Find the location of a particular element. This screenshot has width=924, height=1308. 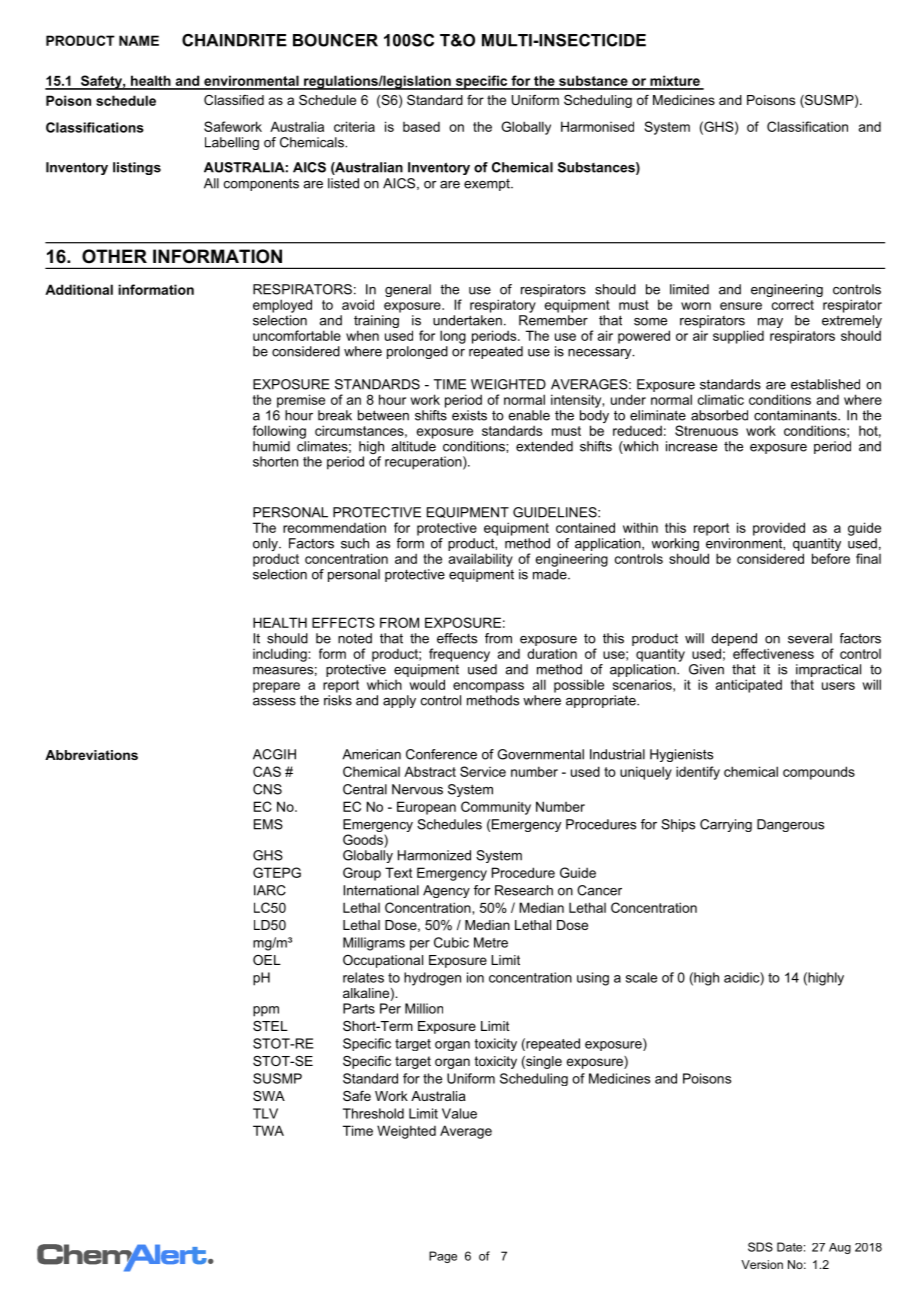

effectiveness is located at coordinates (773, 653).
